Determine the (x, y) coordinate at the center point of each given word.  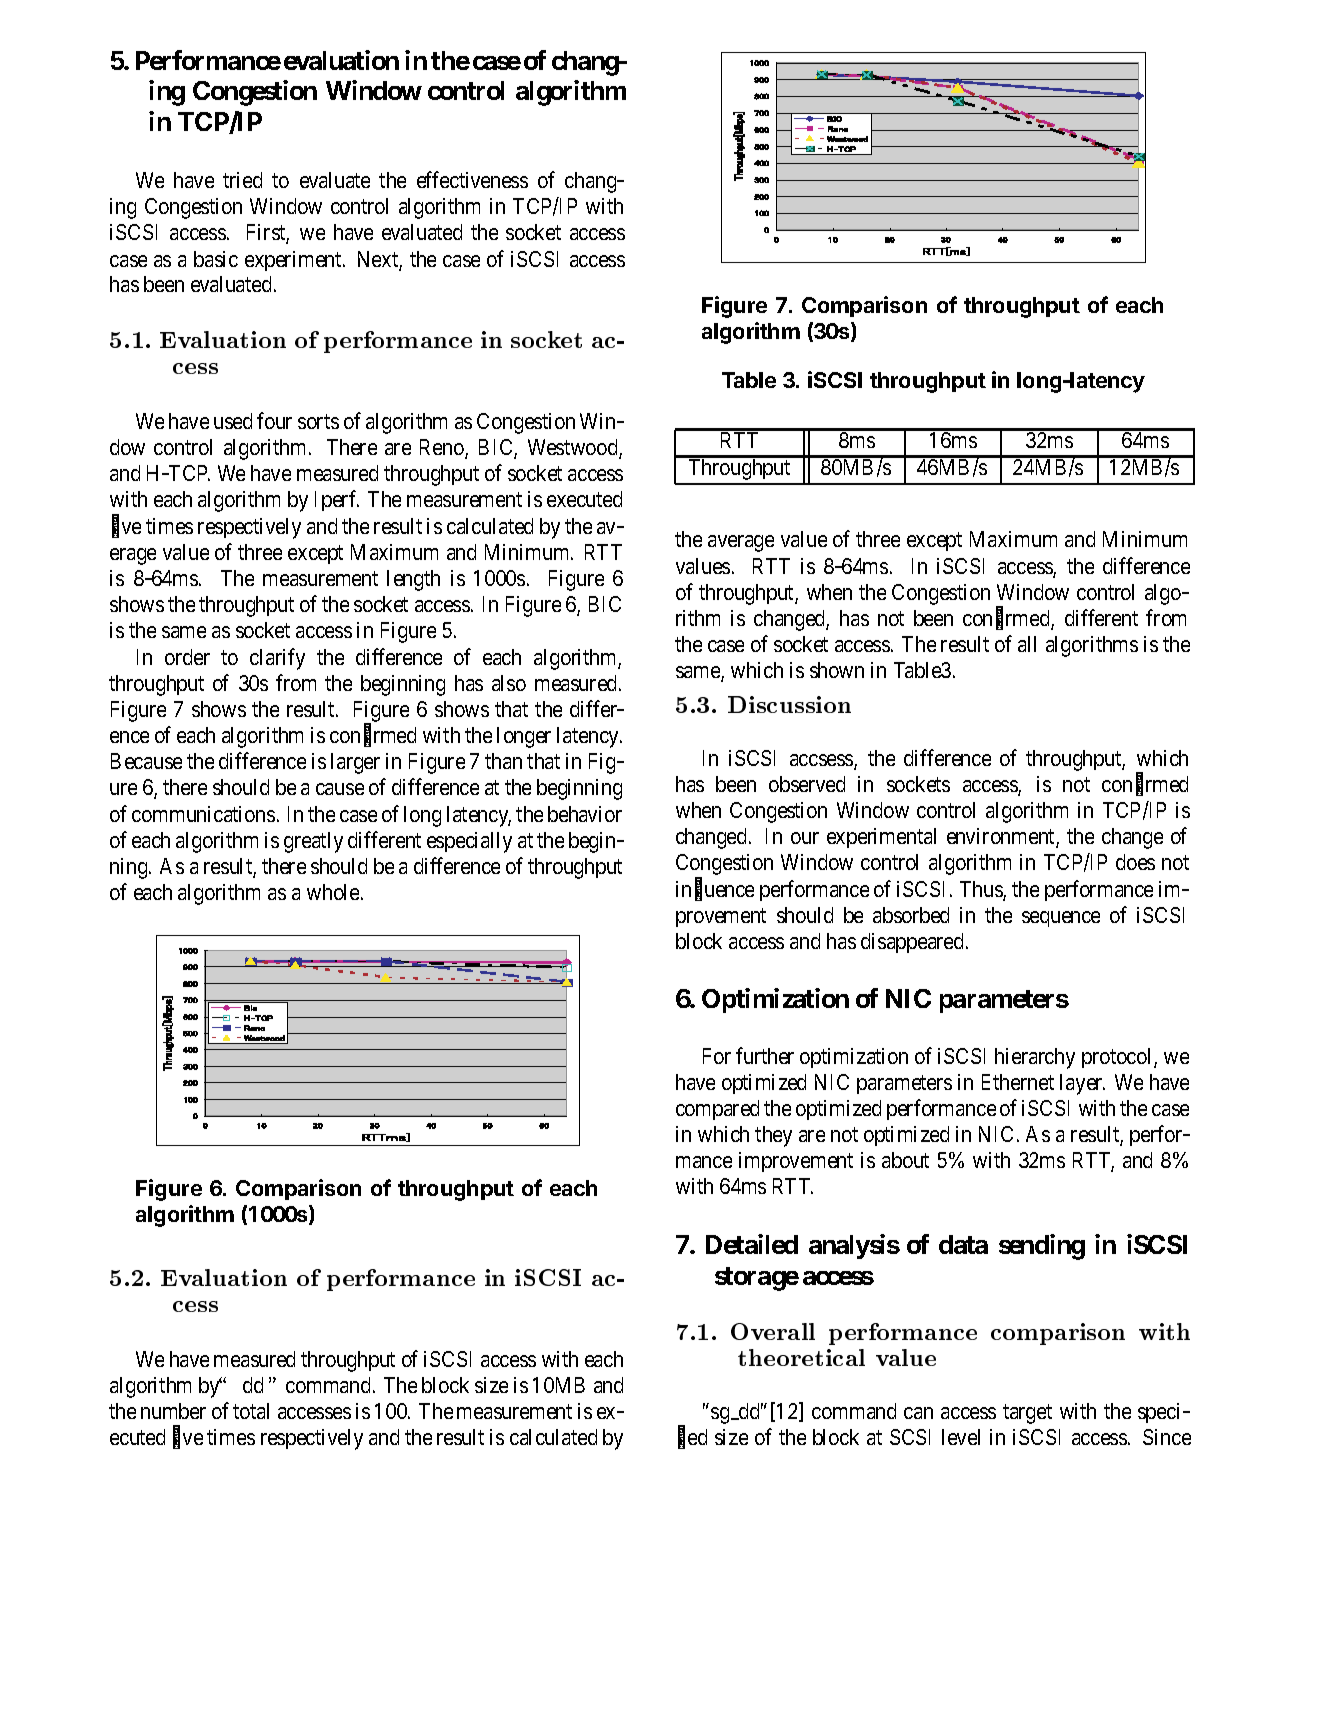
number (173, 1411)
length (413, 580)
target (1027, 1414)
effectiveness (472, 179)
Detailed (752, 1244)
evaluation (341, 60)
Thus (982, 890)
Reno (443, 448)
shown (837, 670)
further (765, 1055)
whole (333, 892)
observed (807, 784)
